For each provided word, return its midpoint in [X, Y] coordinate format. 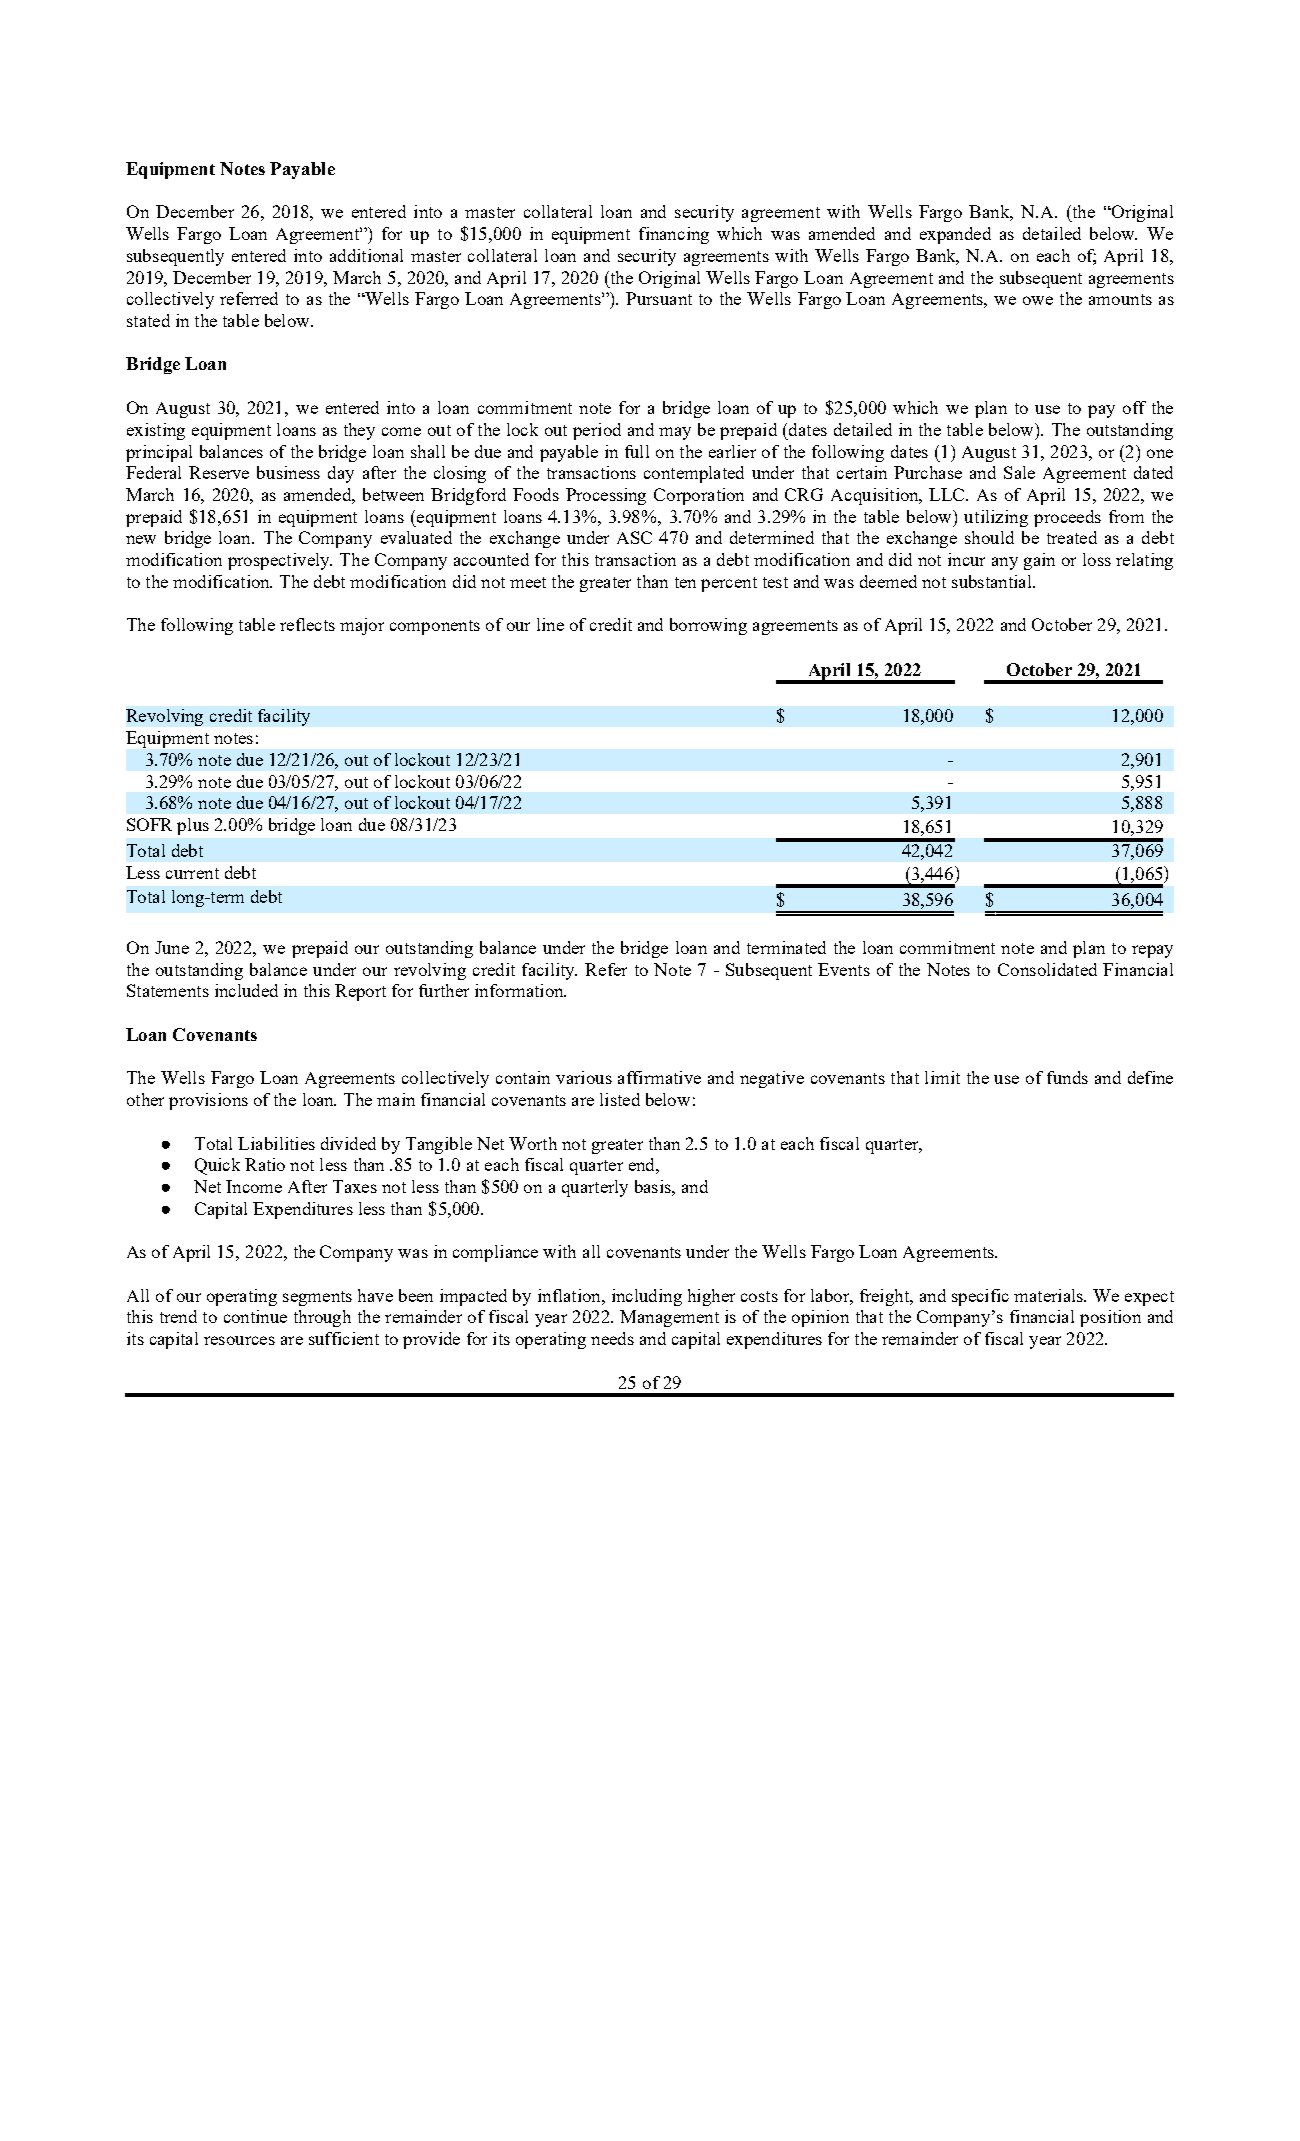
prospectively [280, 561]
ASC [634, 537]
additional [366, 255]
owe [1038, 300]
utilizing [996, 518]
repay [1152, 951]
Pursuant [659, 298]
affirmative [659, 1077]
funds [1067, 1077]
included [246, 990]
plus [193, 826]
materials [1049, 1295]
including [647, 1297]
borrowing [708, 626]
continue [255, 1316]
